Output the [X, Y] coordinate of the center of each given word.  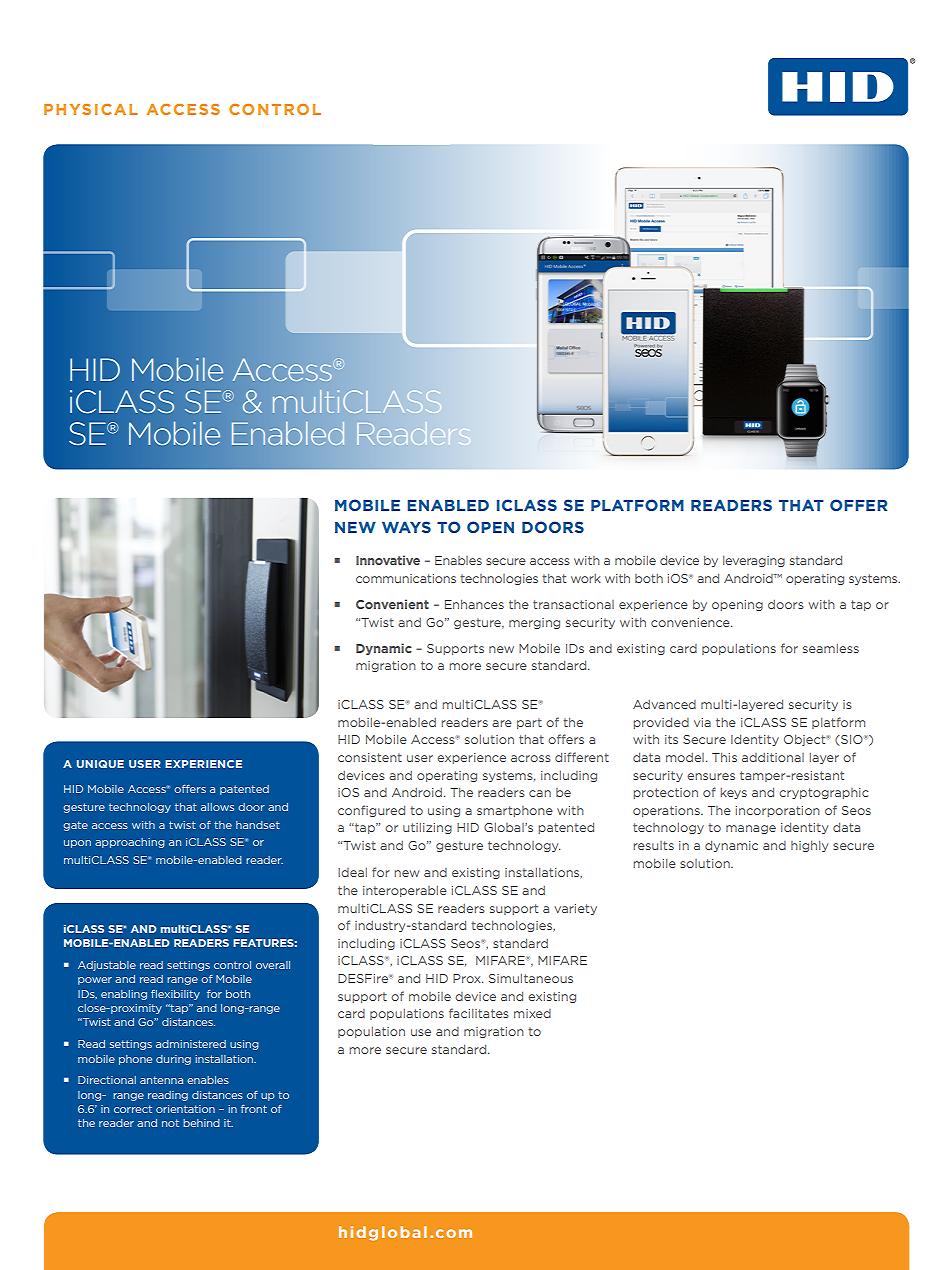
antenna [161, 1080]
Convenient [392, 604]
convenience [691, 622]
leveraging [754, 561]
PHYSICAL [91, 109]
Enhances [474, 604]
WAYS [406, 527]
